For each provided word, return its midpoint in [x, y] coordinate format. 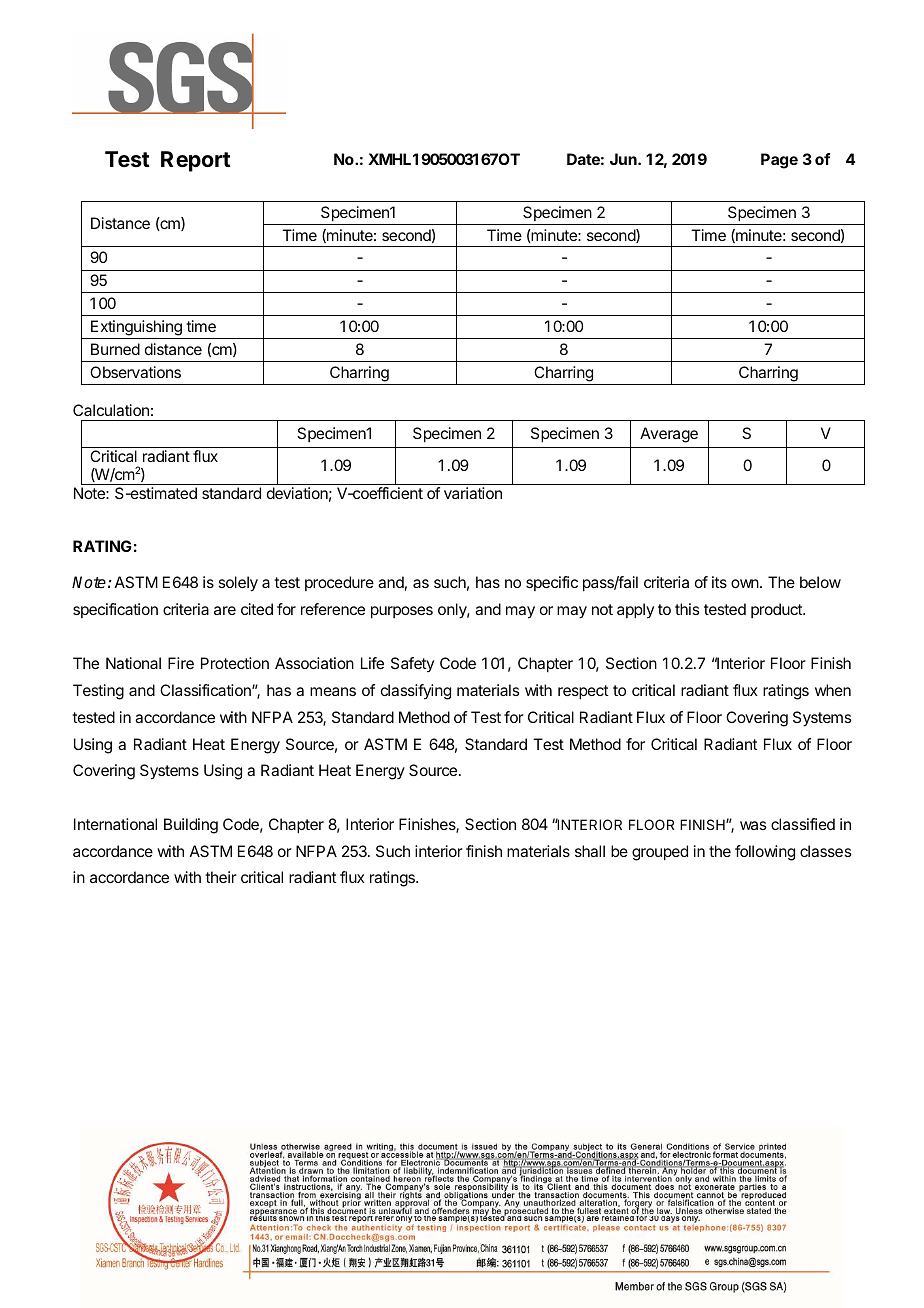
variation [473, 493]
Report [195, 161]
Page [779, 161]
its [719, 582]
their [221, 877]
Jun [624, 159]
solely [238, 584]
